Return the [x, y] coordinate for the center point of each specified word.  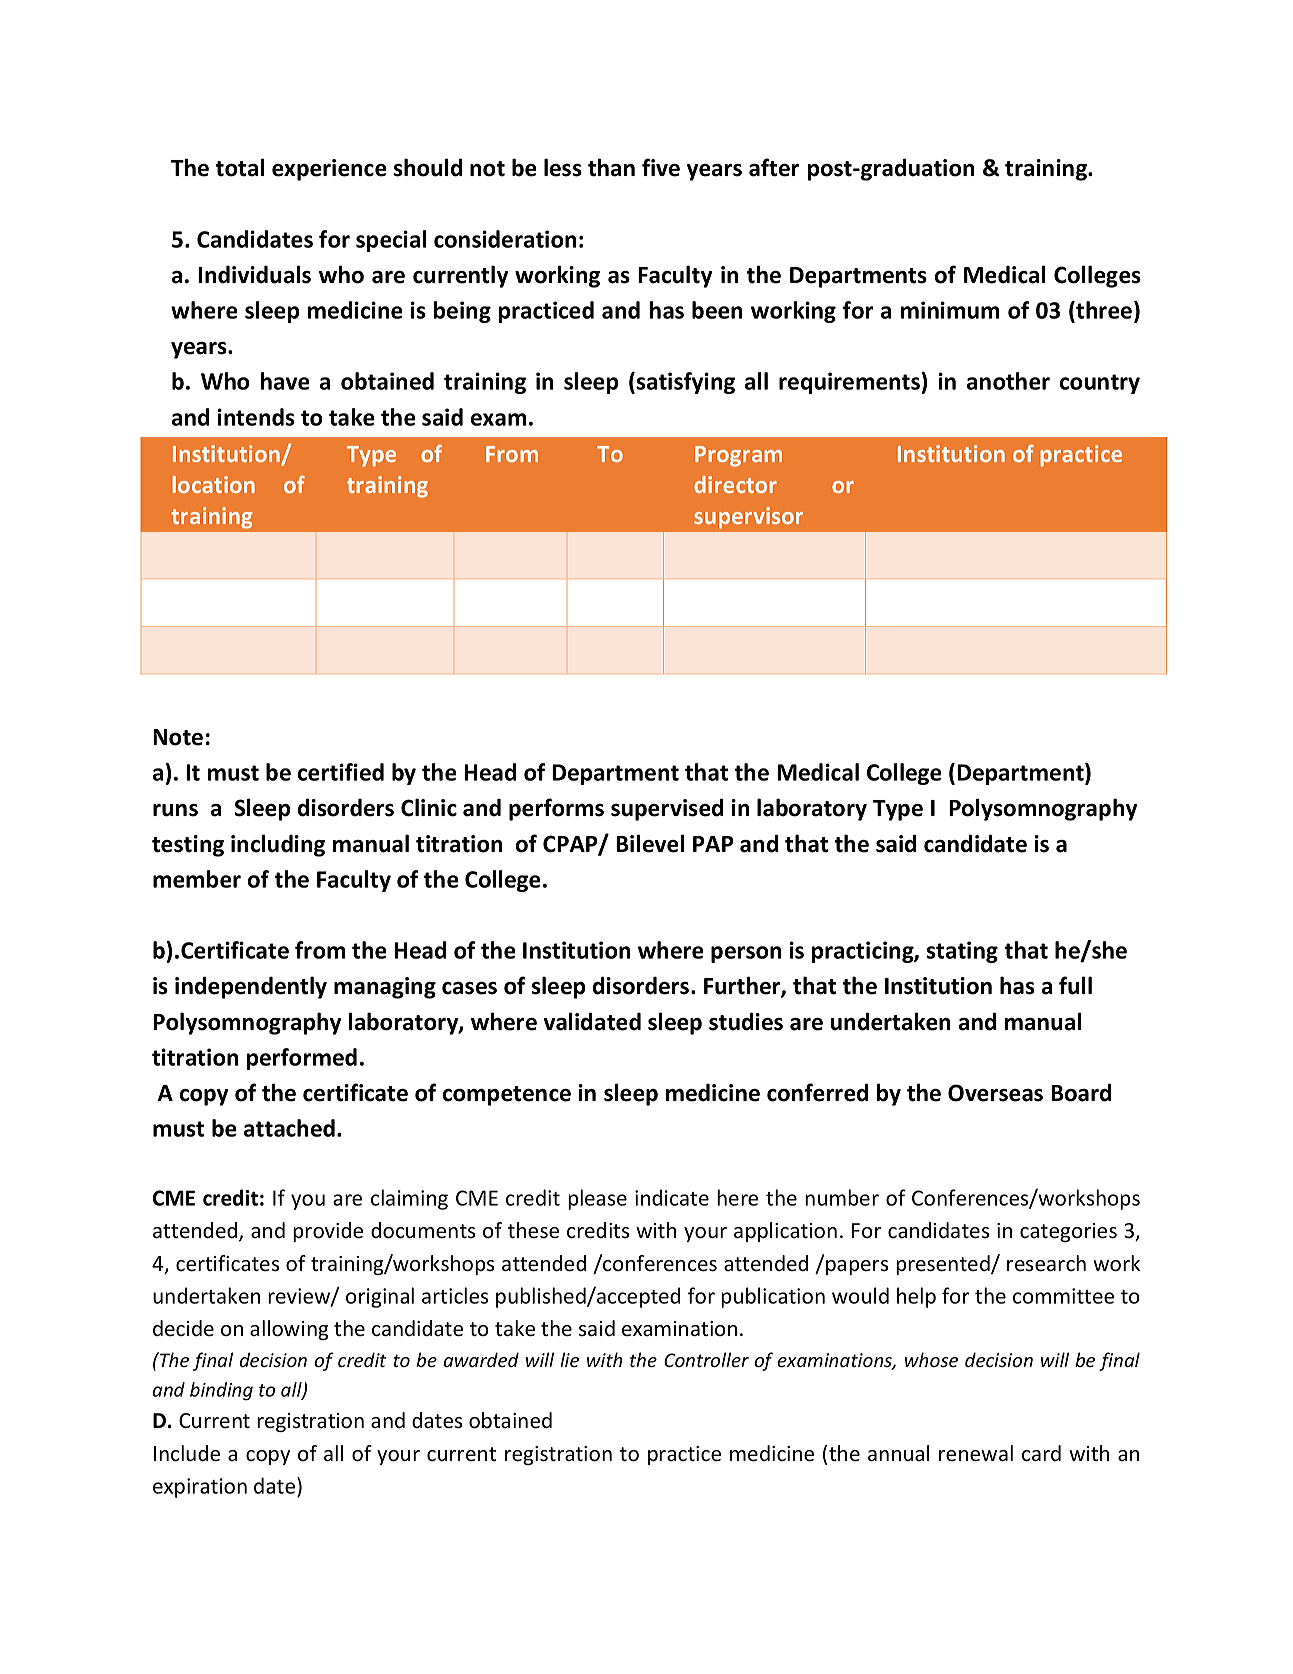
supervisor [748, 518]
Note [178, 737]
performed [302, 1059]
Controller [706, 1359]
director [735, 484]
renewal [976, 1453]
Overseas [995, 1093]
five [661, 167]
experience [329, 170]
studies [746, 1021]
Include [187, 1453]
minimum [950, 310]
